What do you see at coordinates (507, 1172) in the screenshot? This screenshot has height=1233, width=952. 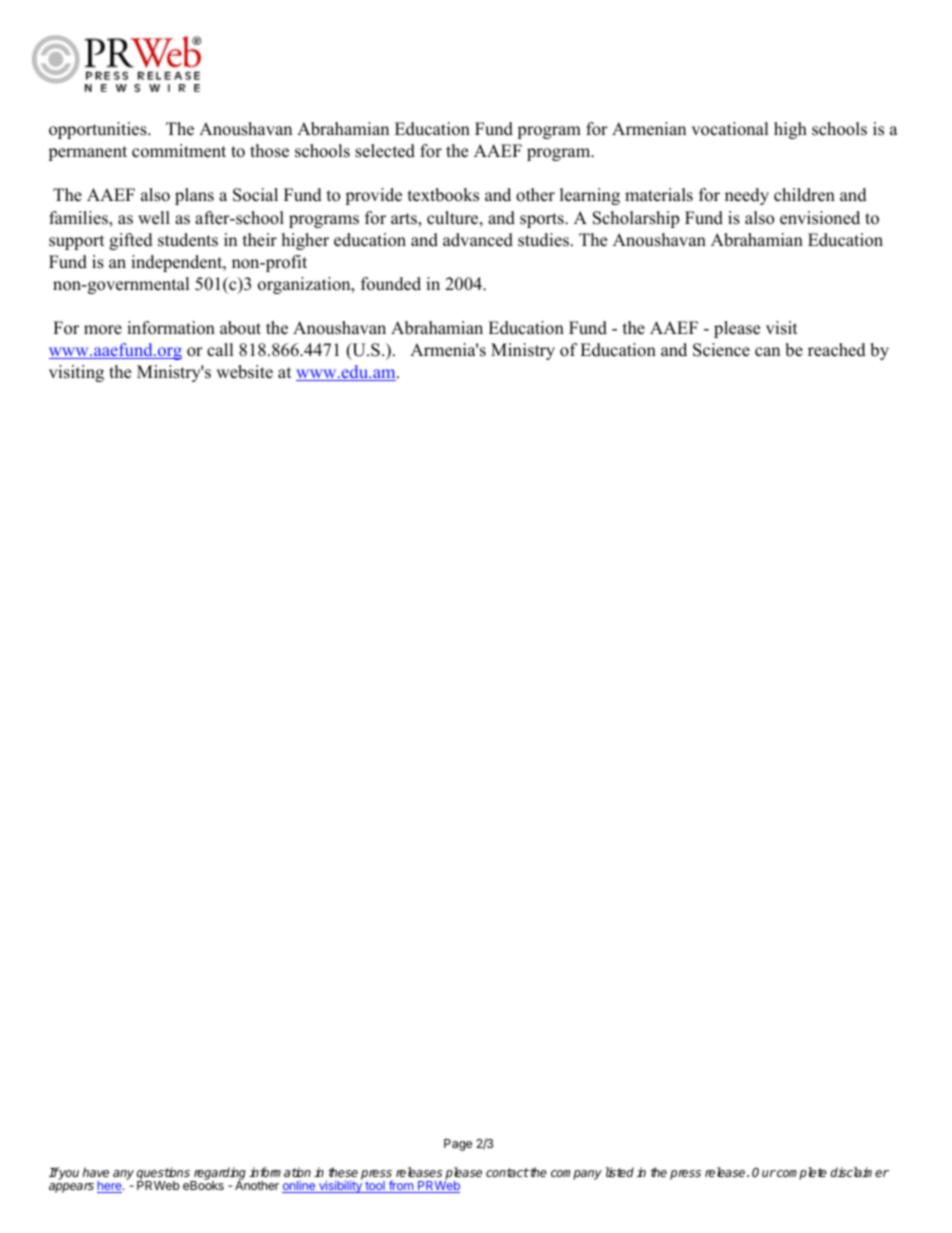 I see `contact` at bounding box center [507, 1172].
